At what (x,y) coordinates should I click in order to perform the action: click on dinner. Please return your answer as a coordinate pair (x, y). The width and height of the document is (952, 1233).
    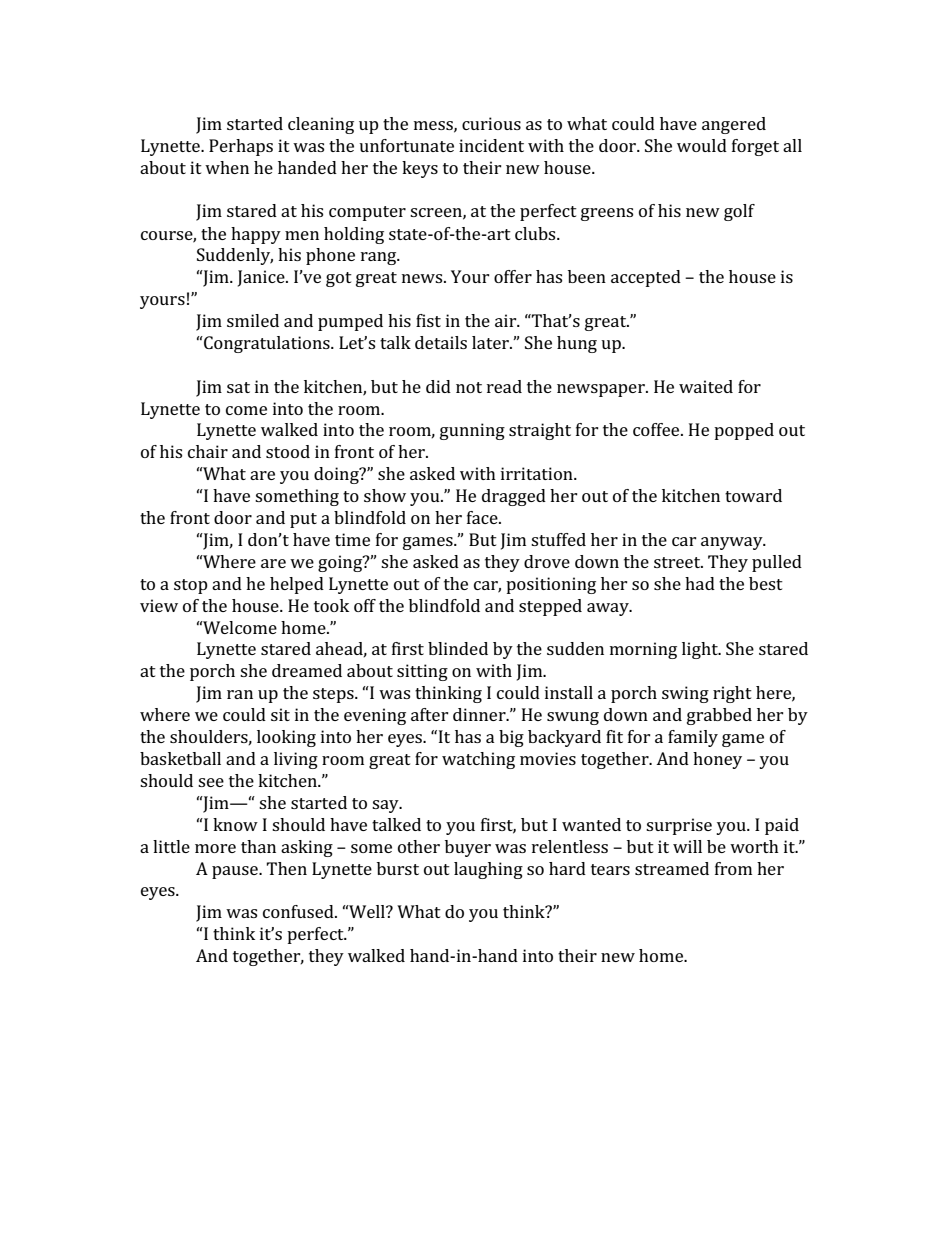
    Looking at the image, I should click on (480, 714).
